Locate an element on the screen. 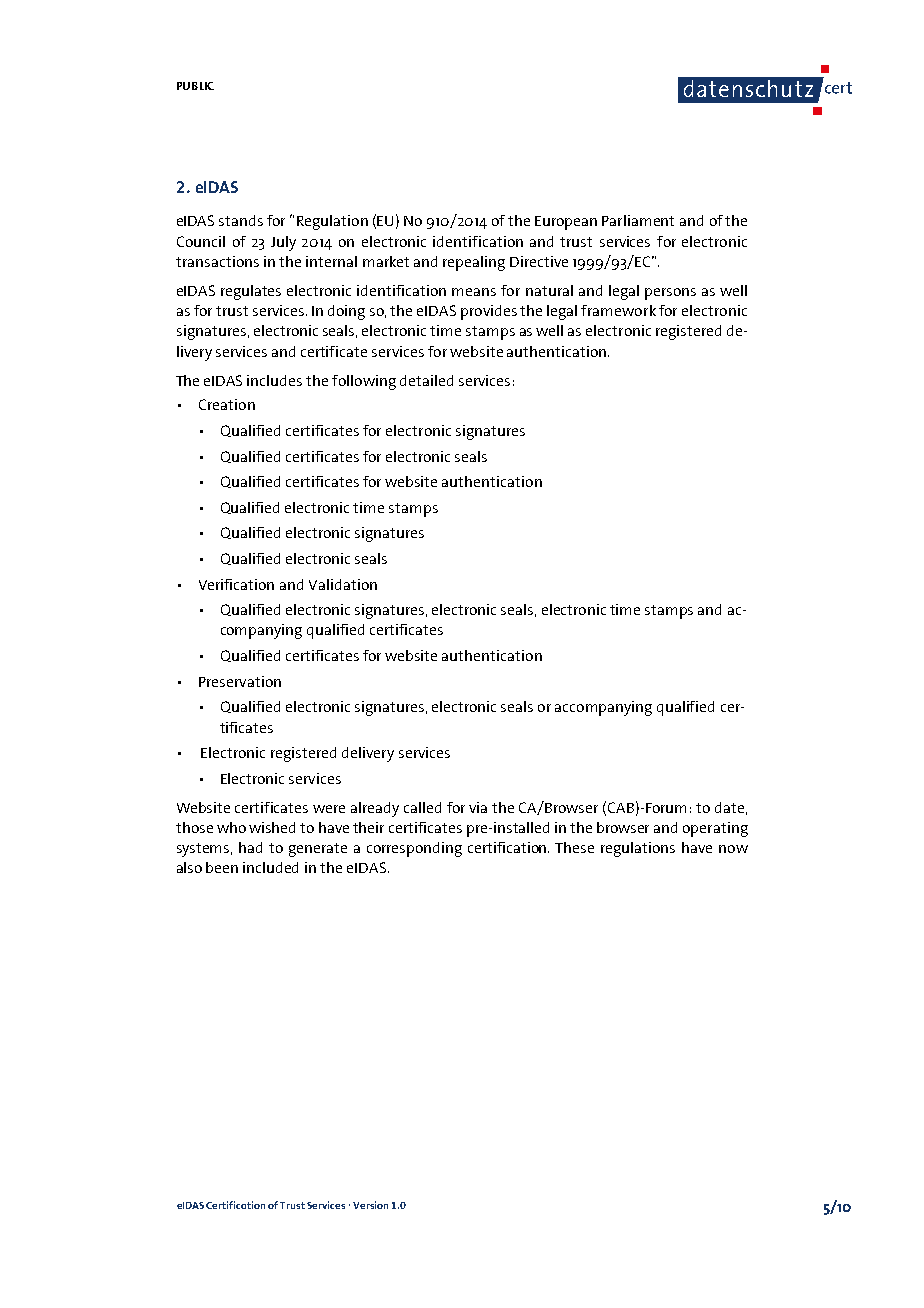 Image resolution: width=924 pixels, height=1308 pixels. PUBLIC is located at coordinates (195, 86).
